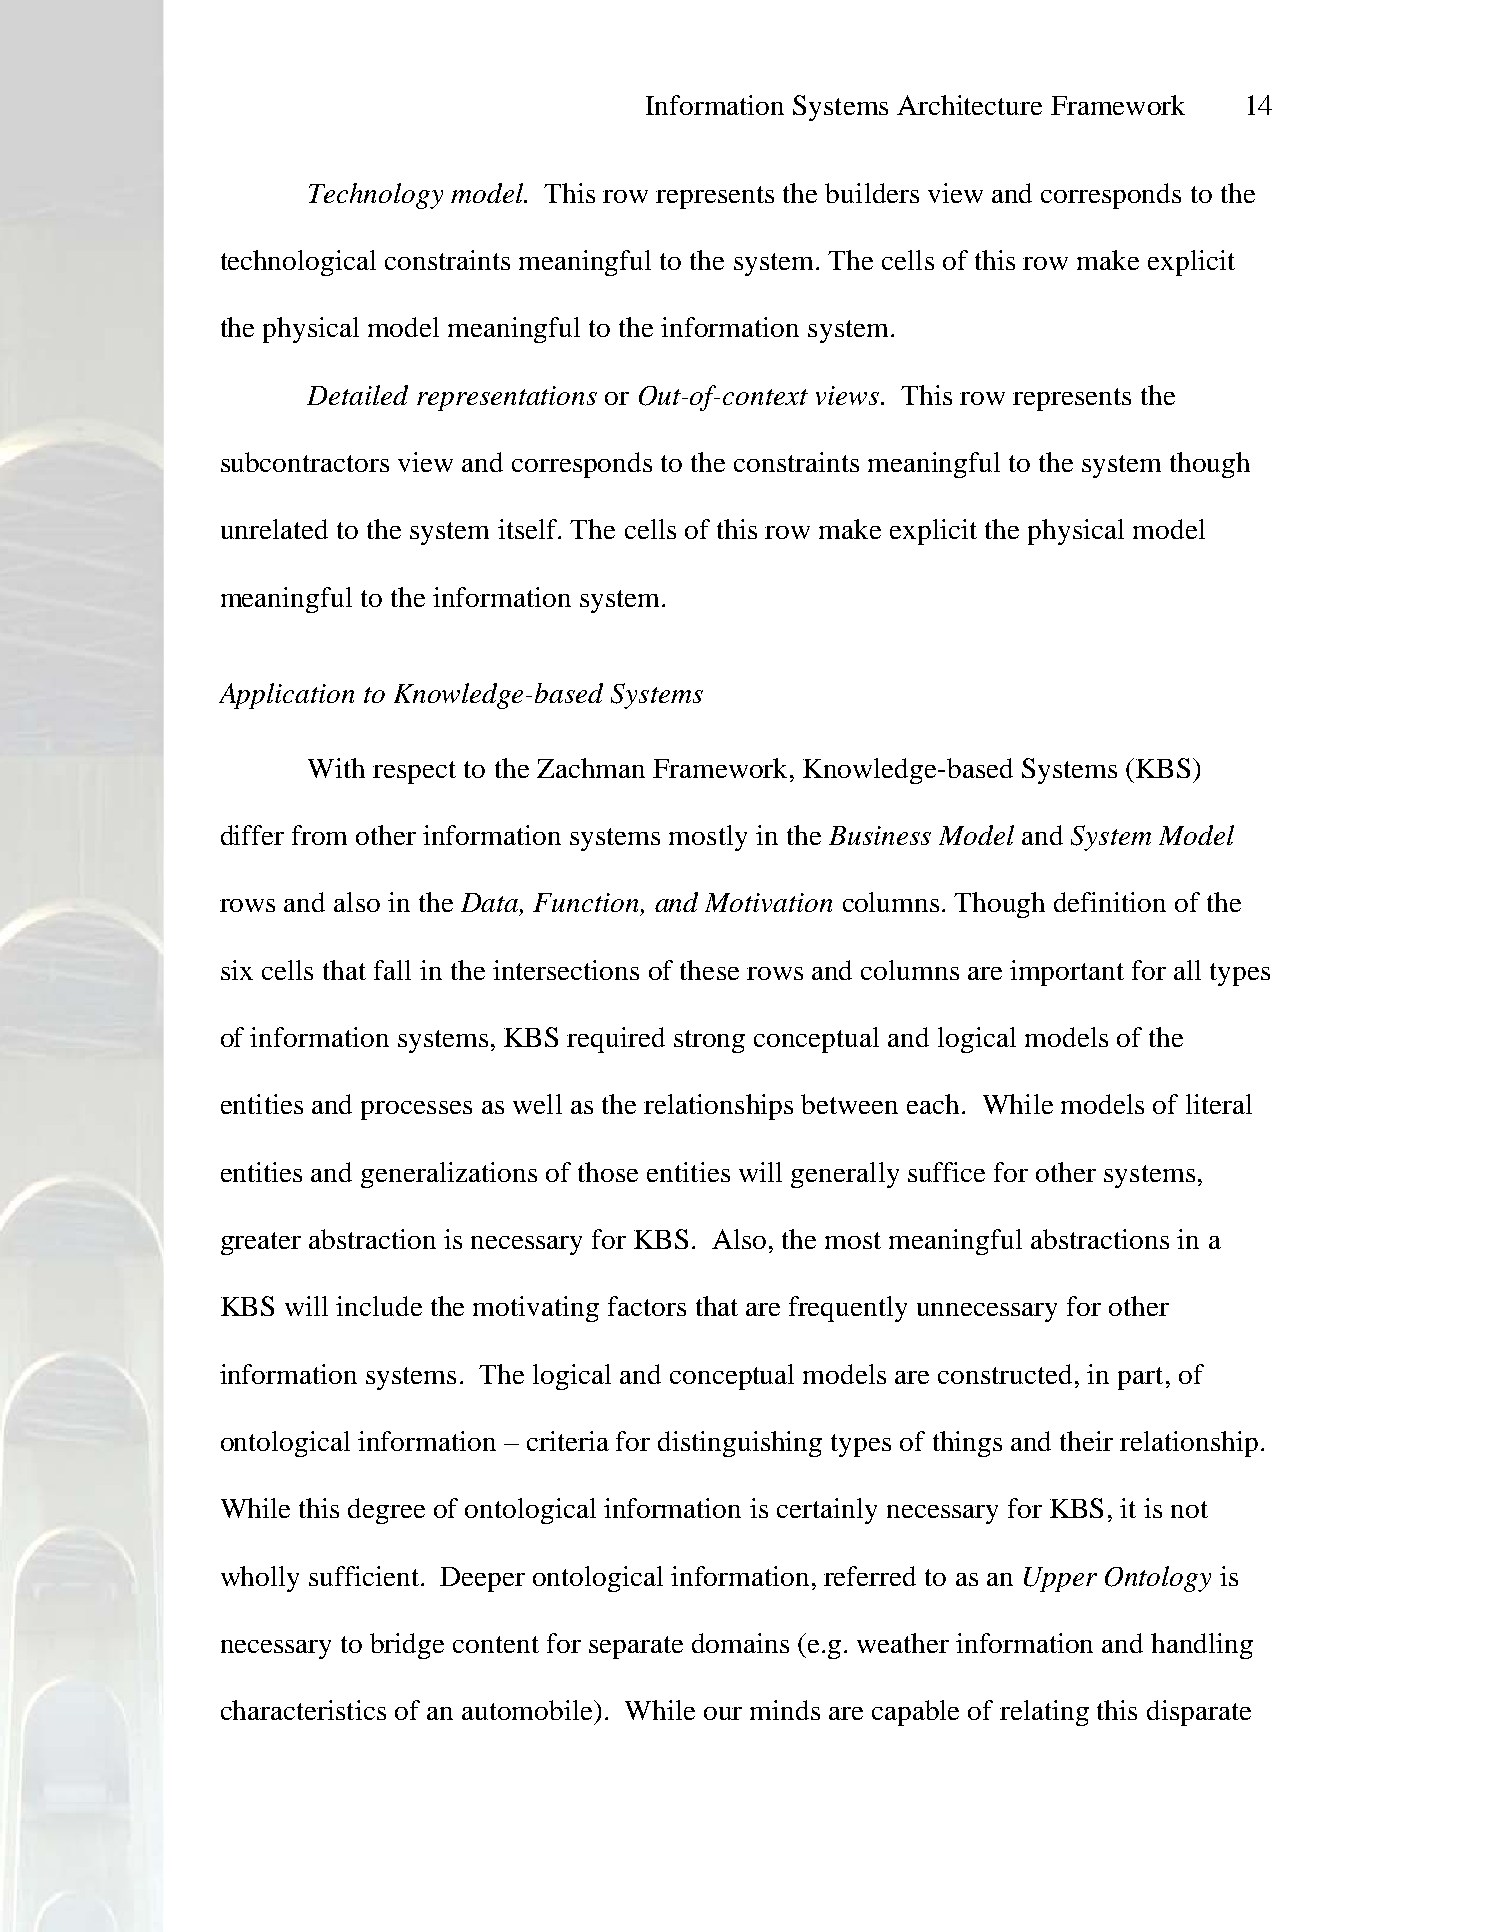  I want to click on builders, so click(872, 193).
